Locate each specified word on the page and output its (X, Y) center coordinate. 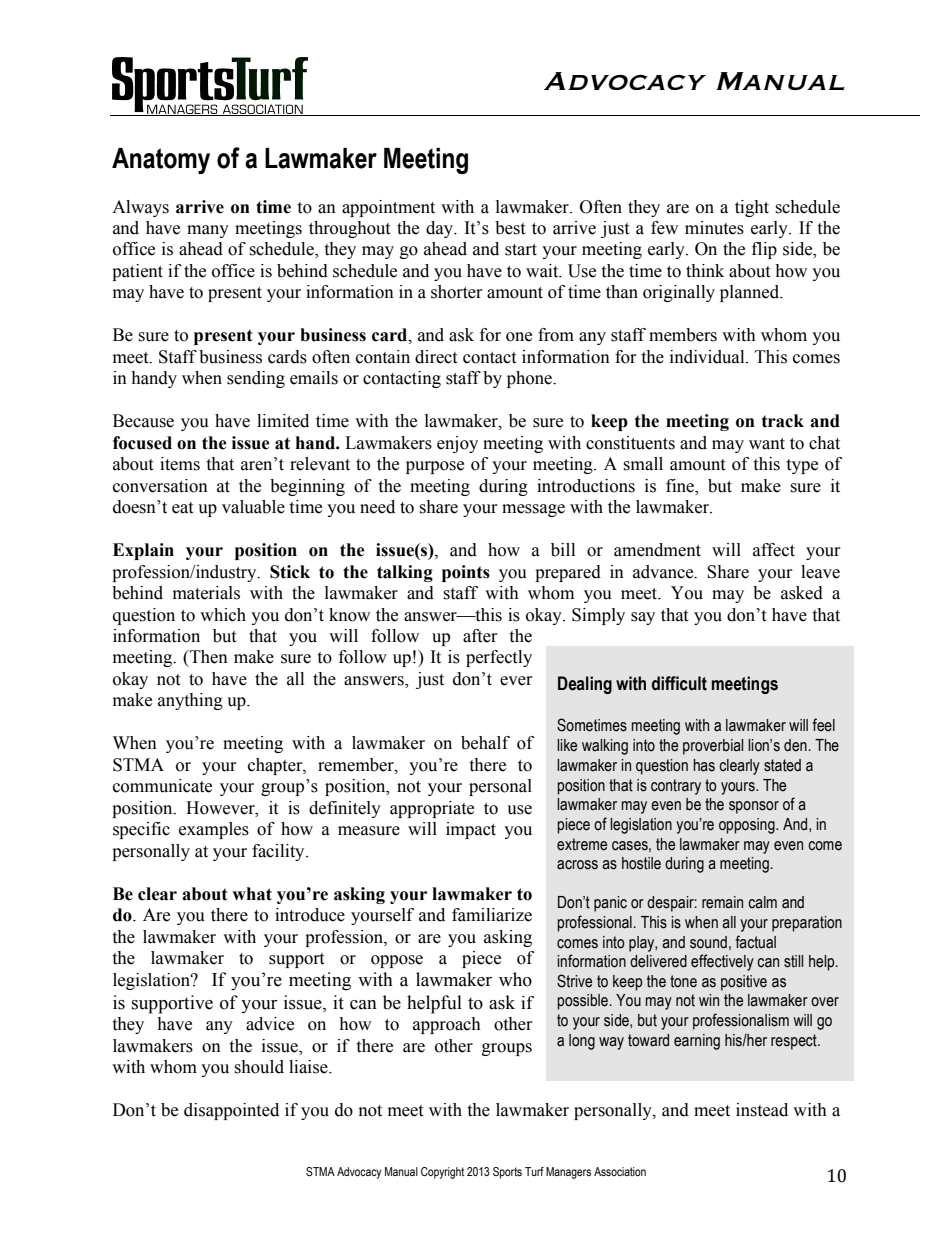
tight (752, 208)
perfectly (499, 658)
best (510, 228)
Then (208, 657)
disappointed (231, 1111)
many (208, 231)
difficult (679, 683)
